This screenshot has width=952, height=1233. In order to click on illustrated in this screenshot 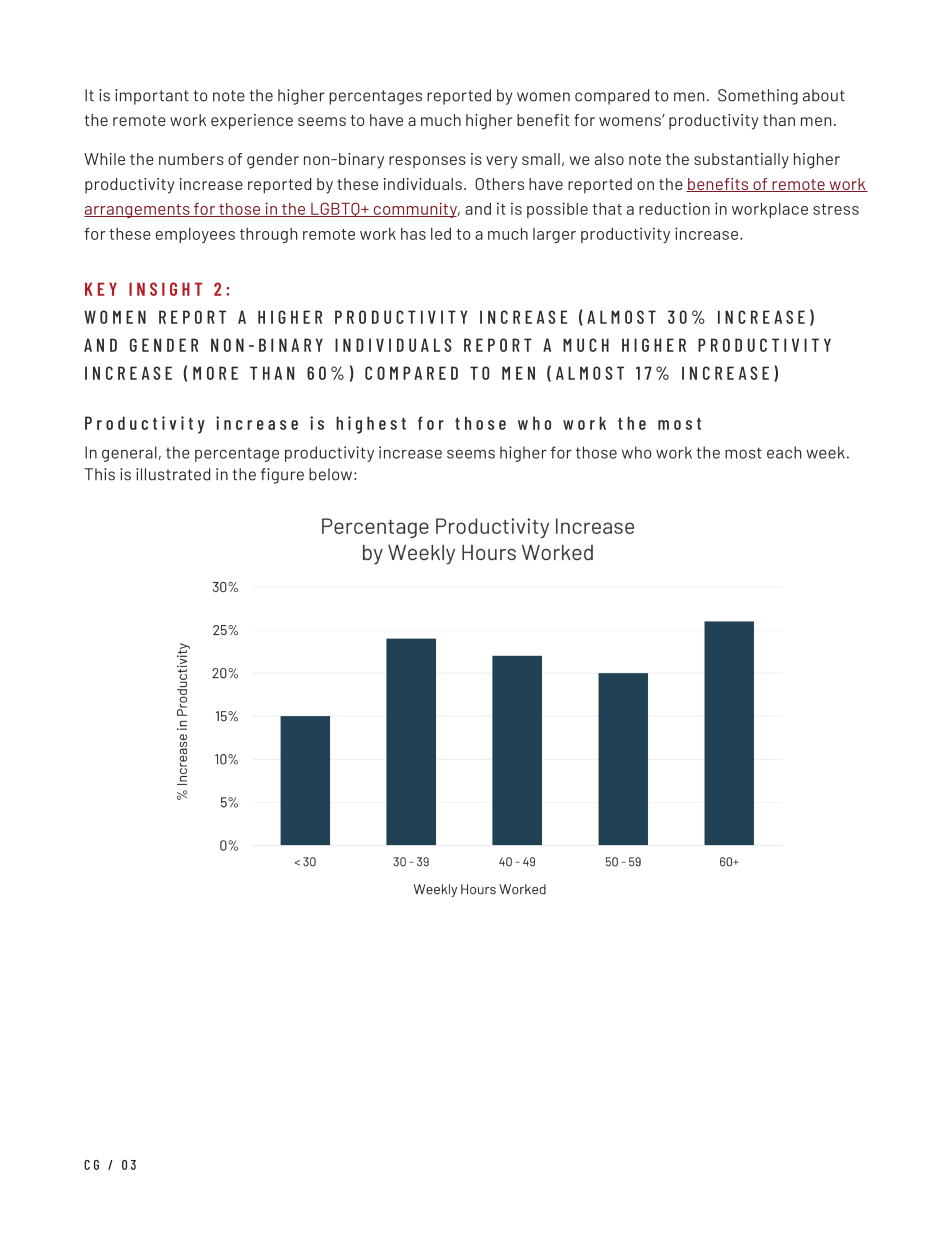, I will do `click(173, 474)`.
